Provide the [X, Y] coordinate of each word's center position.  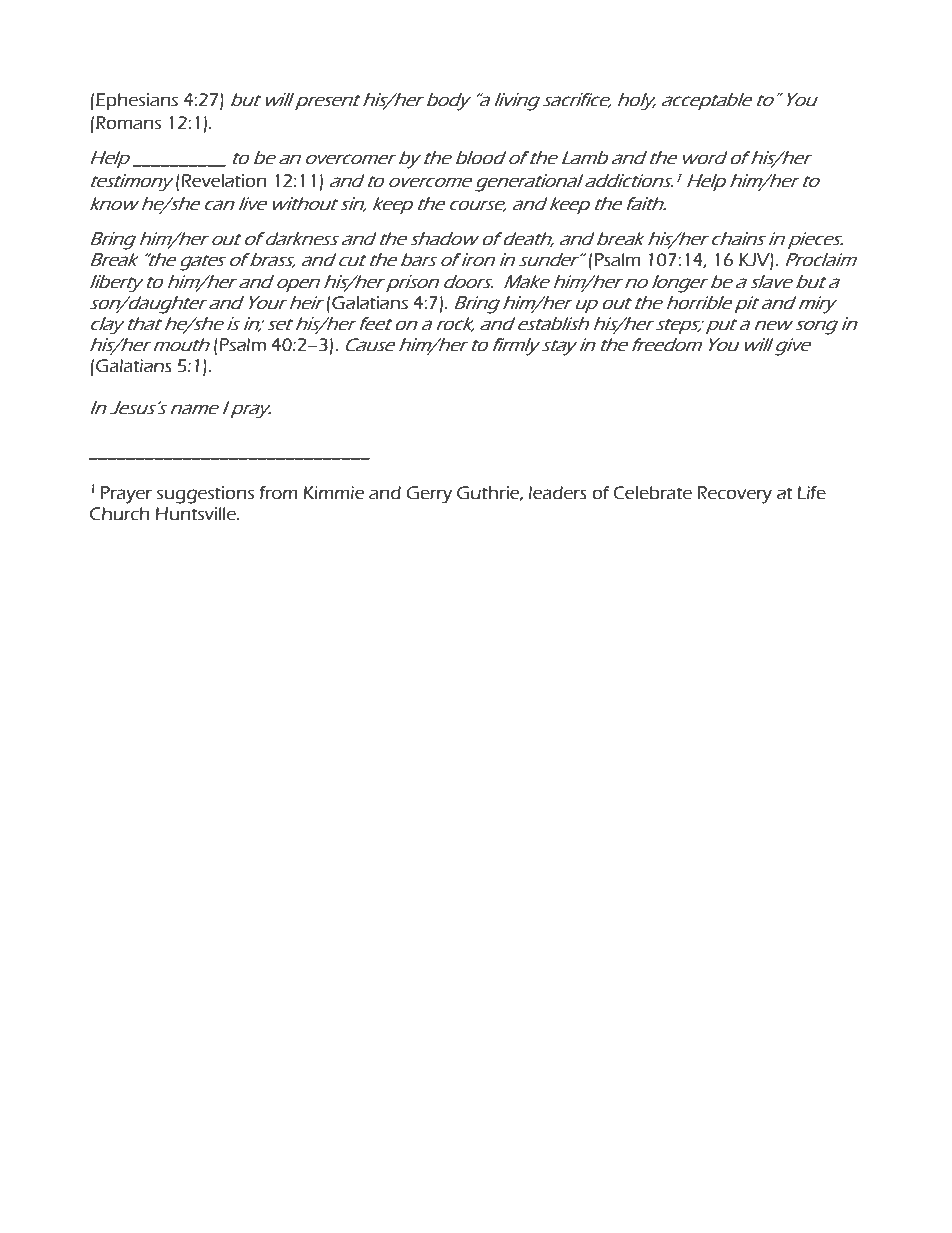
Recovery [734, 495]
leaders [558, 493]
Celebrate [652, 493]
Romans [128, 123]
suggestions [205, 495]
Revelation [224, 181]
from [278, 493]
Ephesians [137, 101]
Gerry [429, 495]
